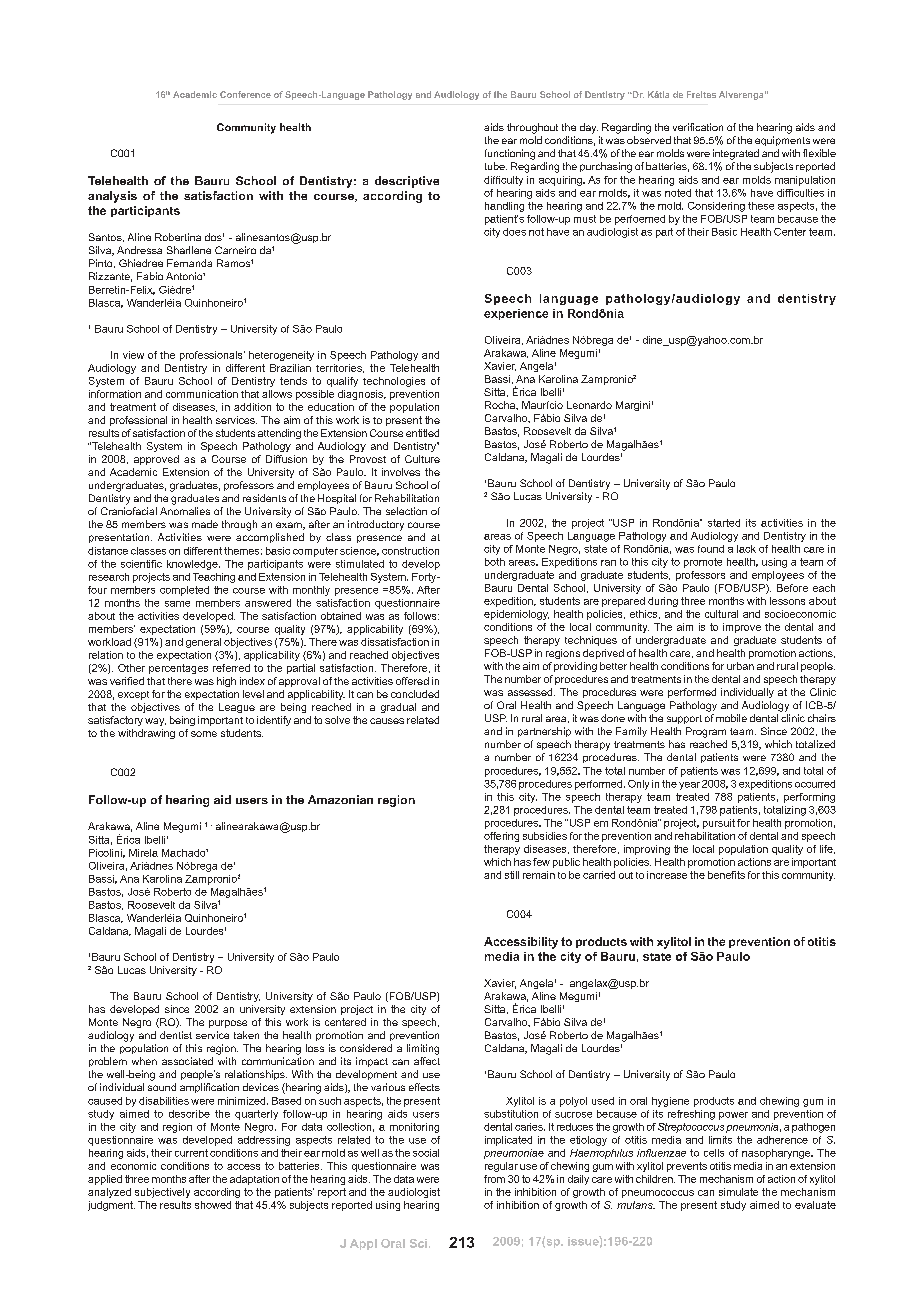 This image has height=1308, width=924. Describe the element at coordinates (228, 1024) in the image. I see `purpose` at that location.
